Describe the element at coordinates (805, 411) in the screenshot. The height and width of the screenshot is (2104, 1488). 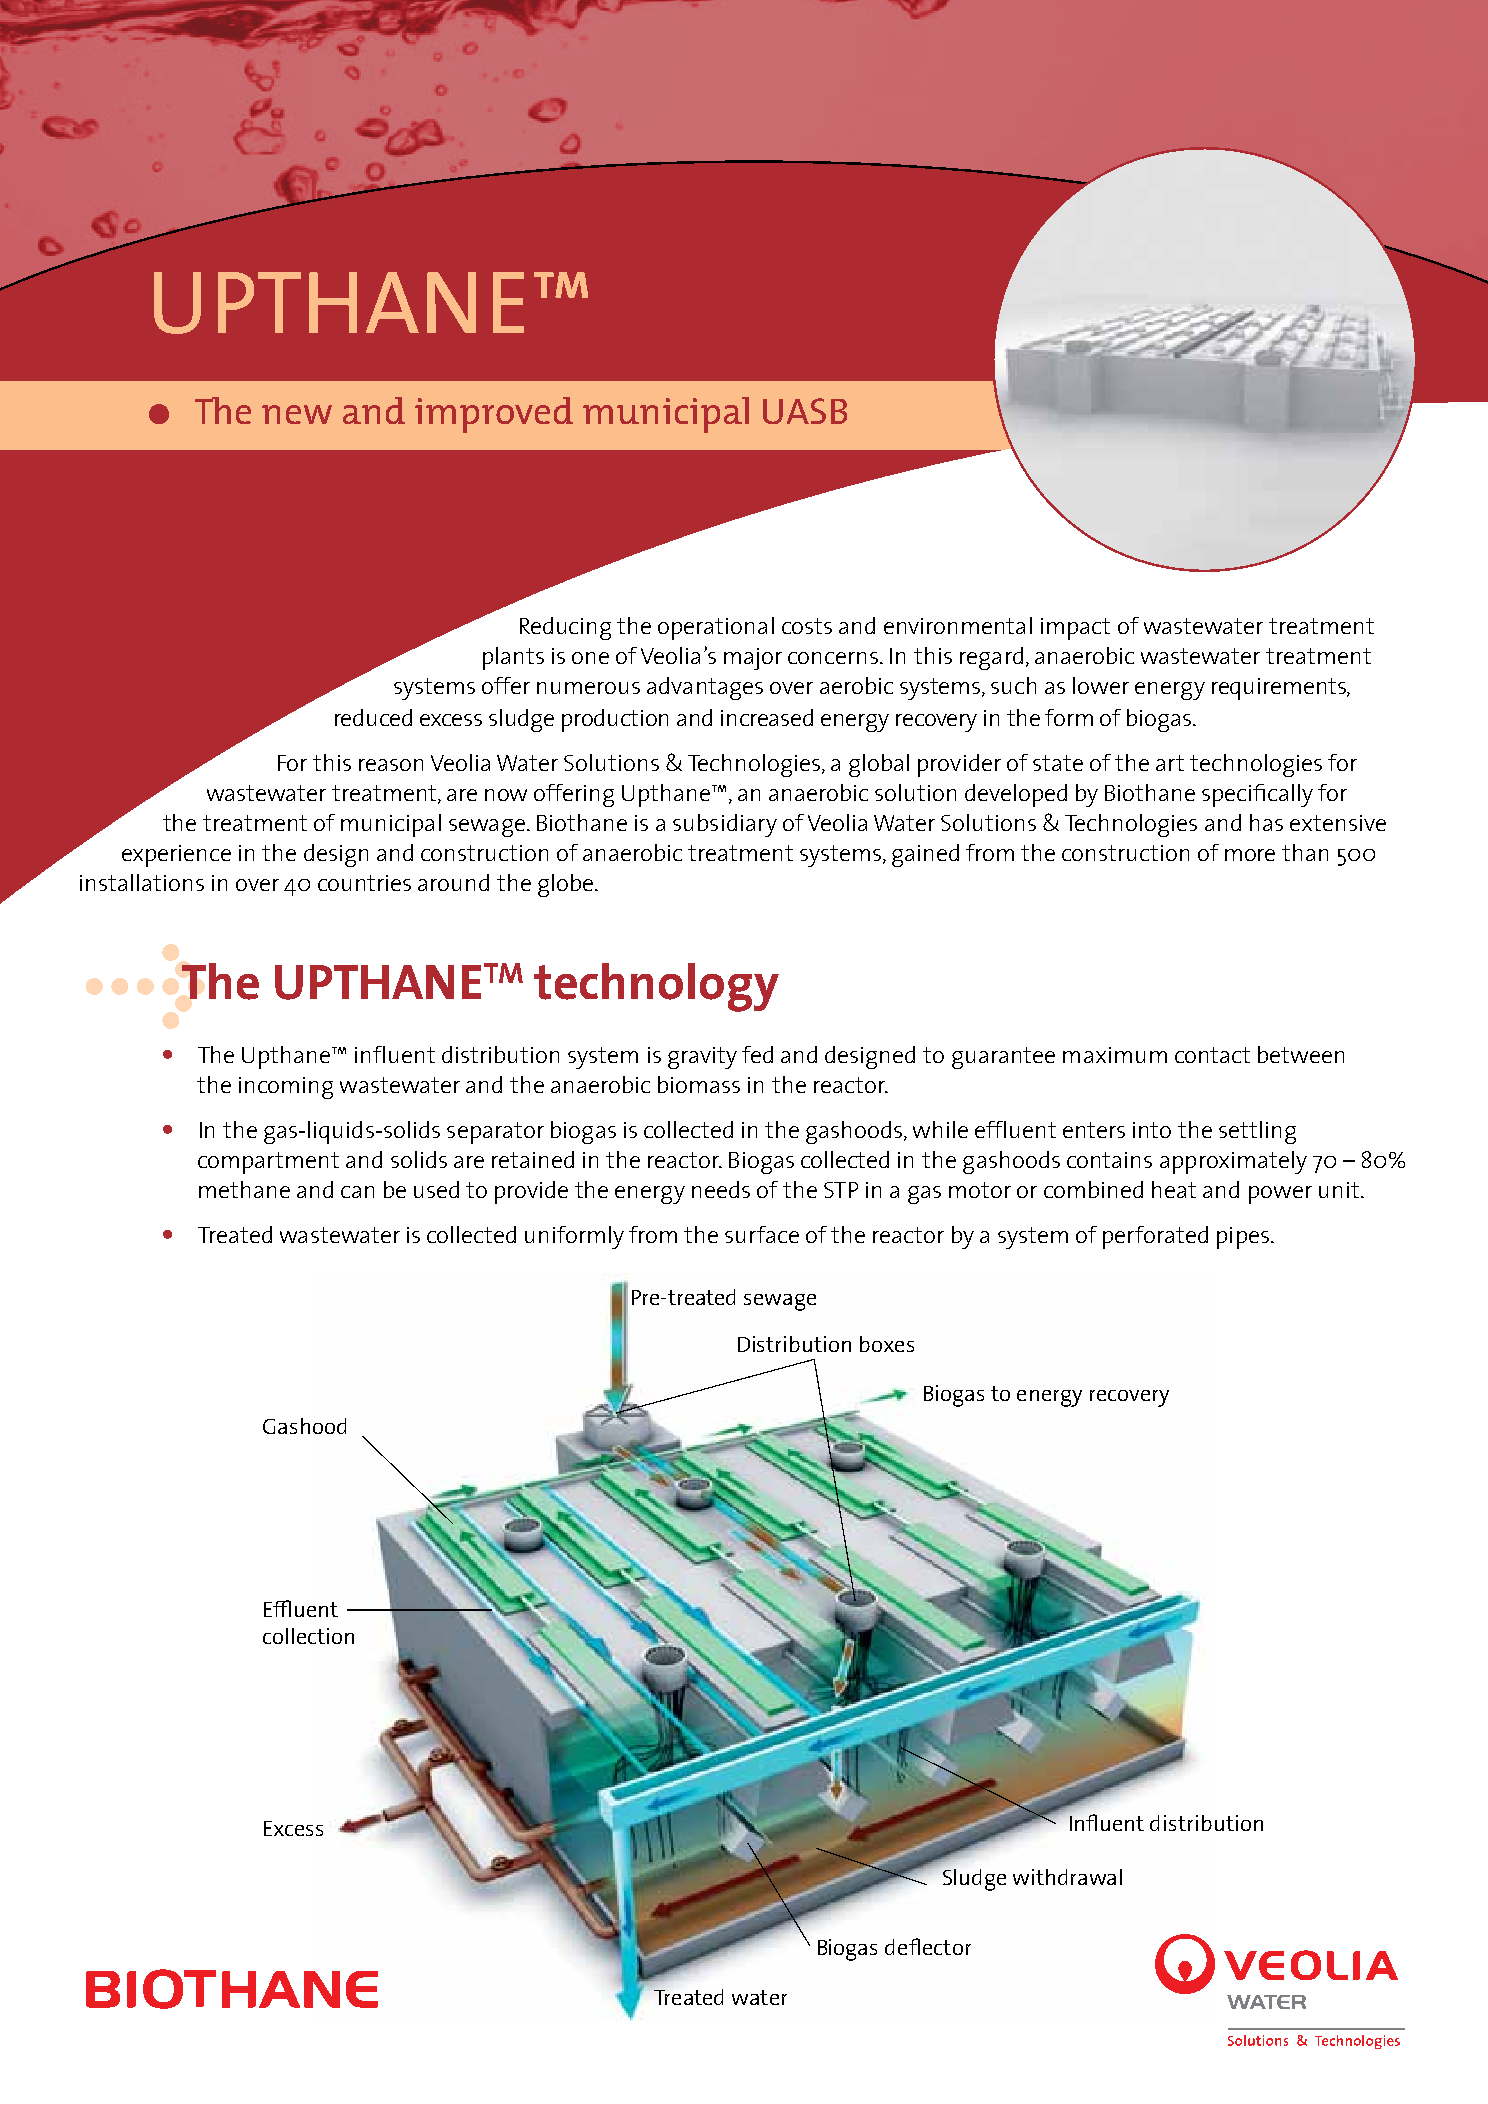
I see `UASB` at that location.
